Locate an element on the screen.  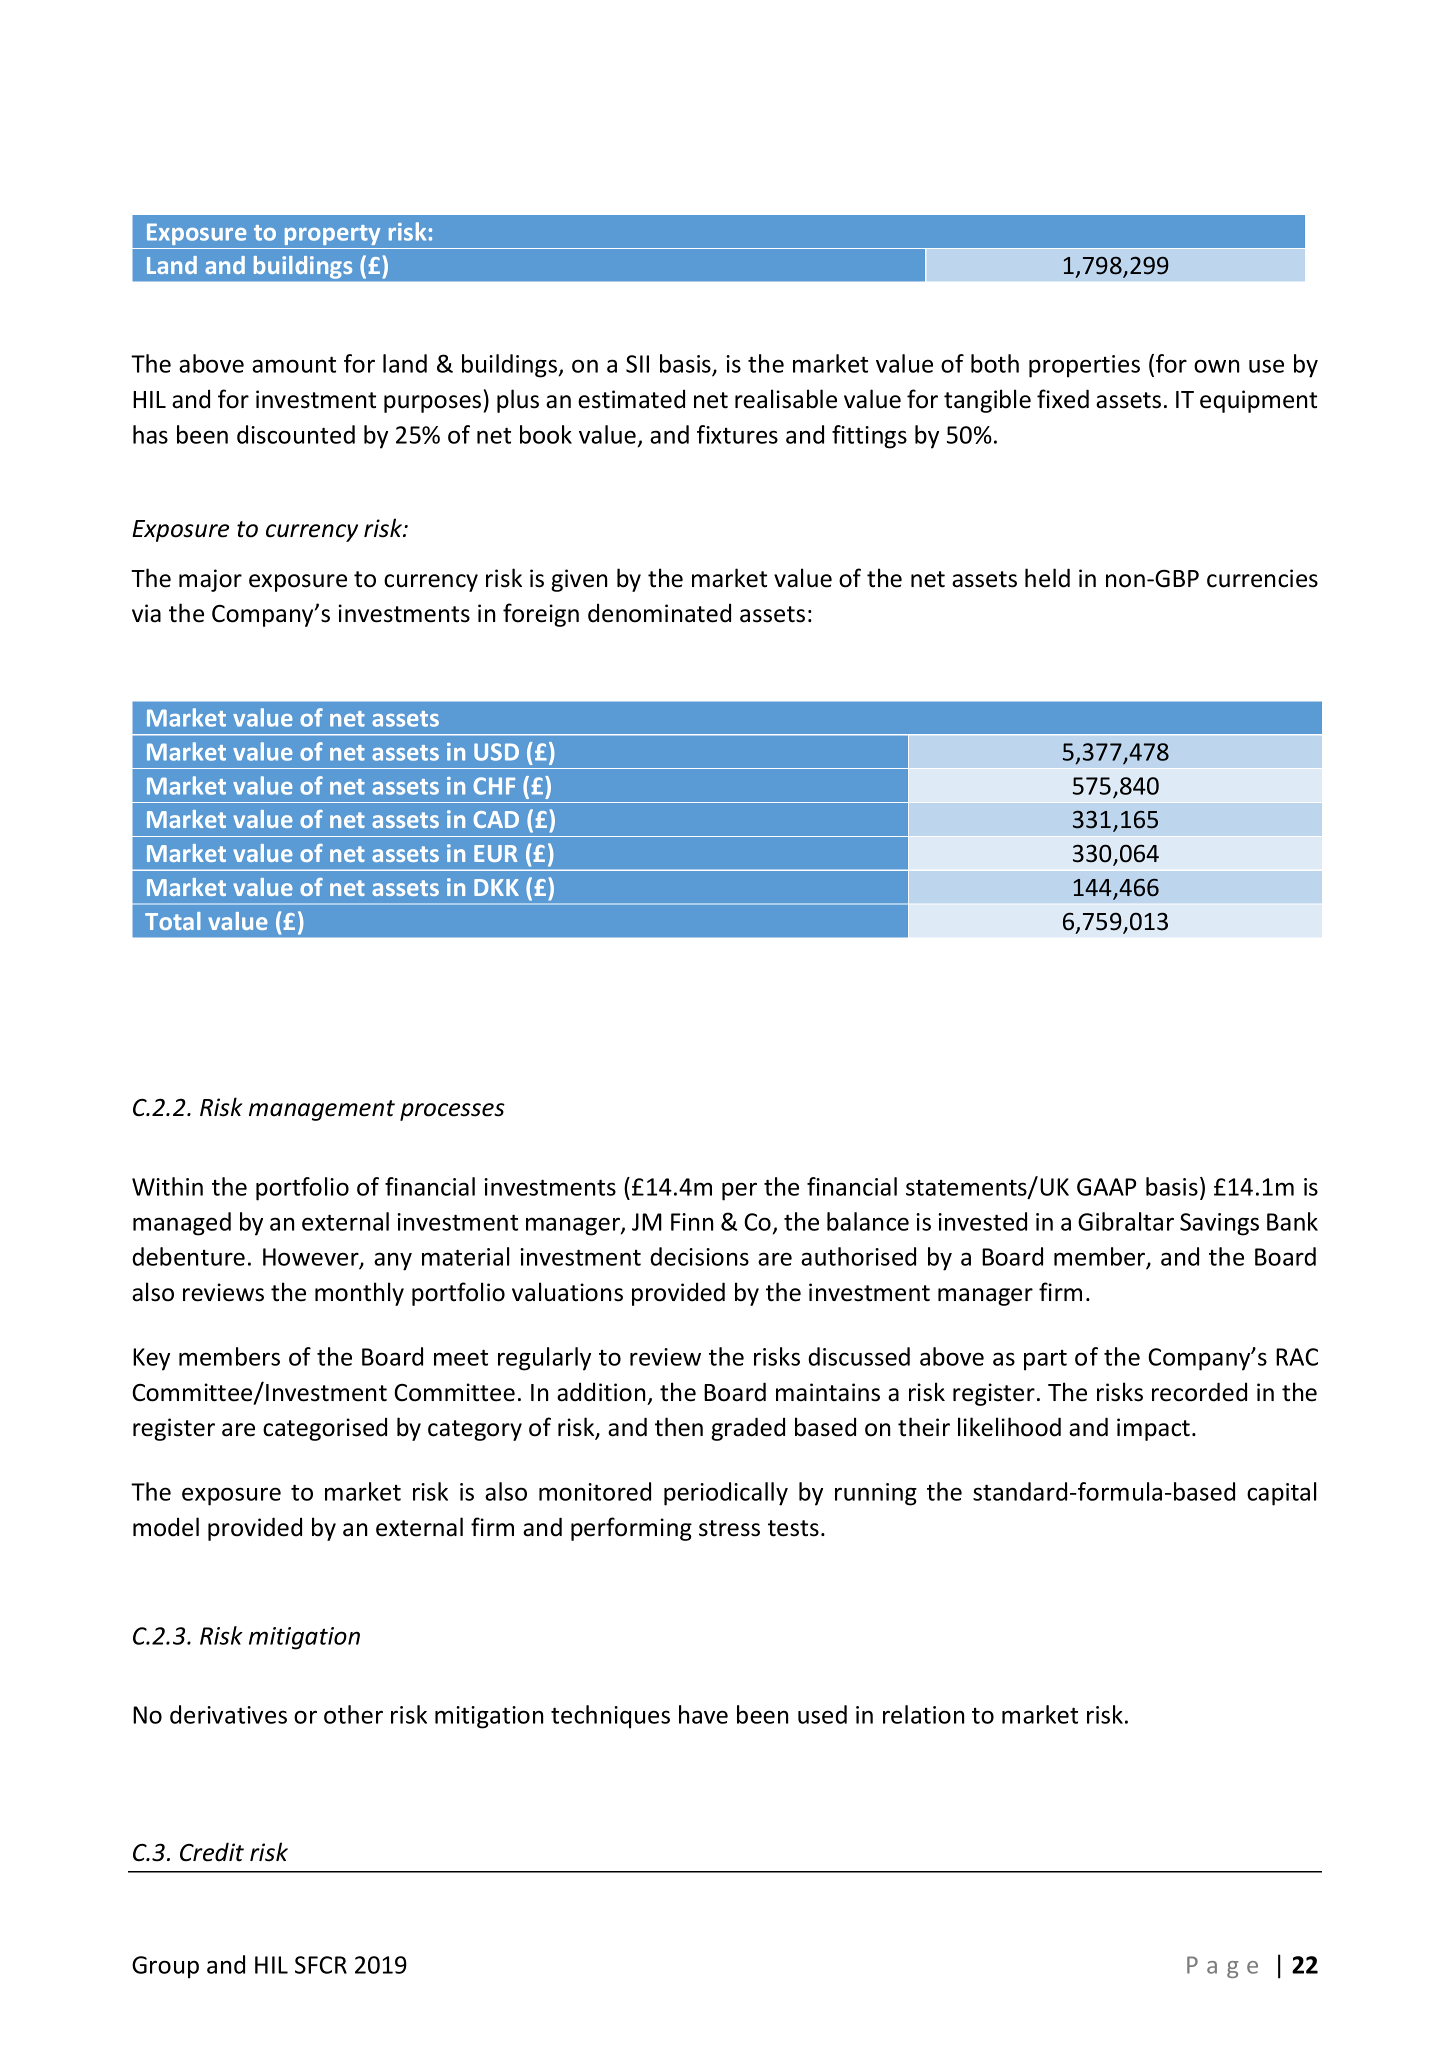
property is located at coordinates (332, 235).
